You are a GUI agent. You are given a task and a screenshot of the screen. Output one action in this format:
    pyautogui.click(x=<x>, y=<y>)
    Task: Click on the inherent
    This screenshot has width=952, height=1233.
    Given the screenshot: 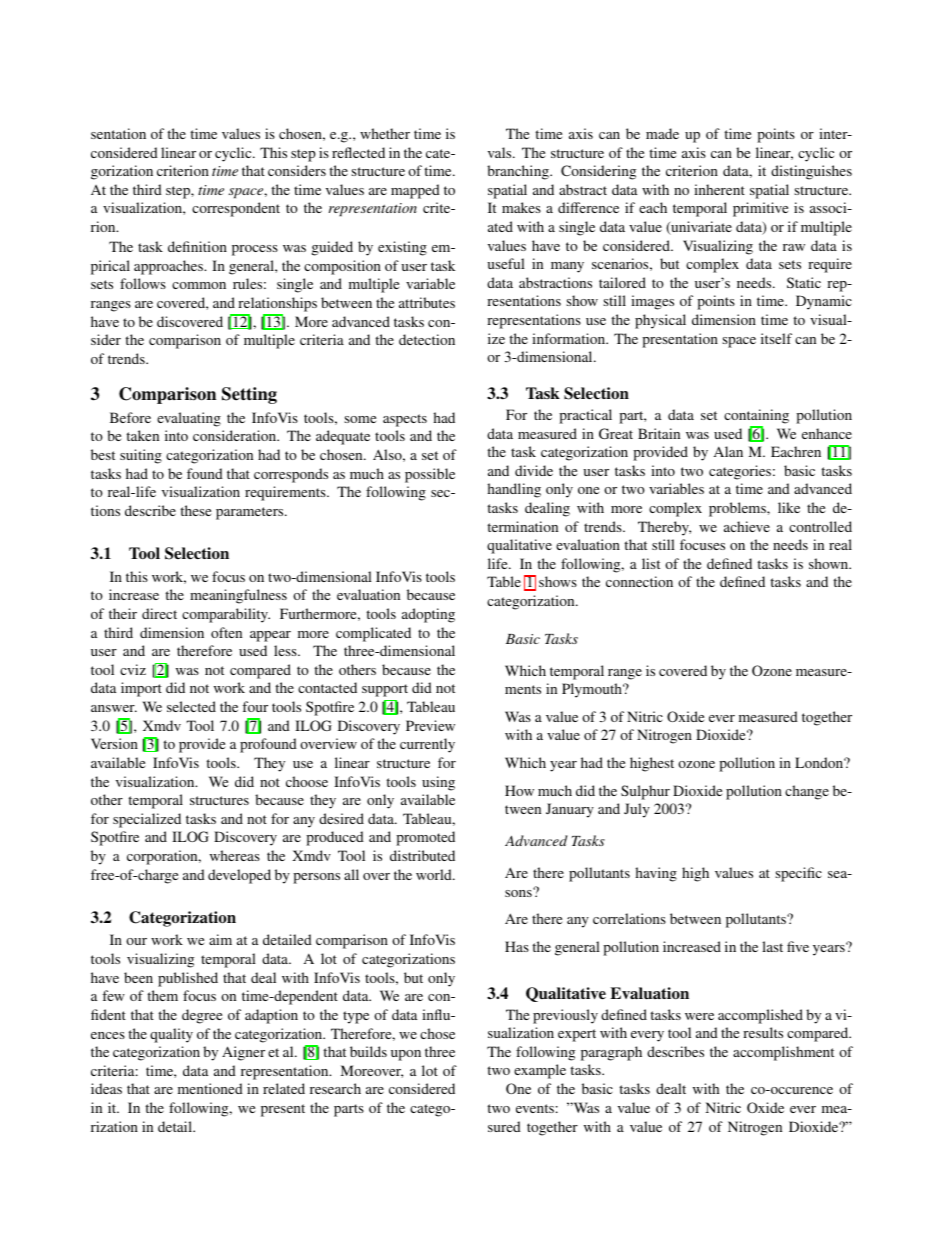 What is the action you would take?
    pyautogui.click(x=719, y=189)
